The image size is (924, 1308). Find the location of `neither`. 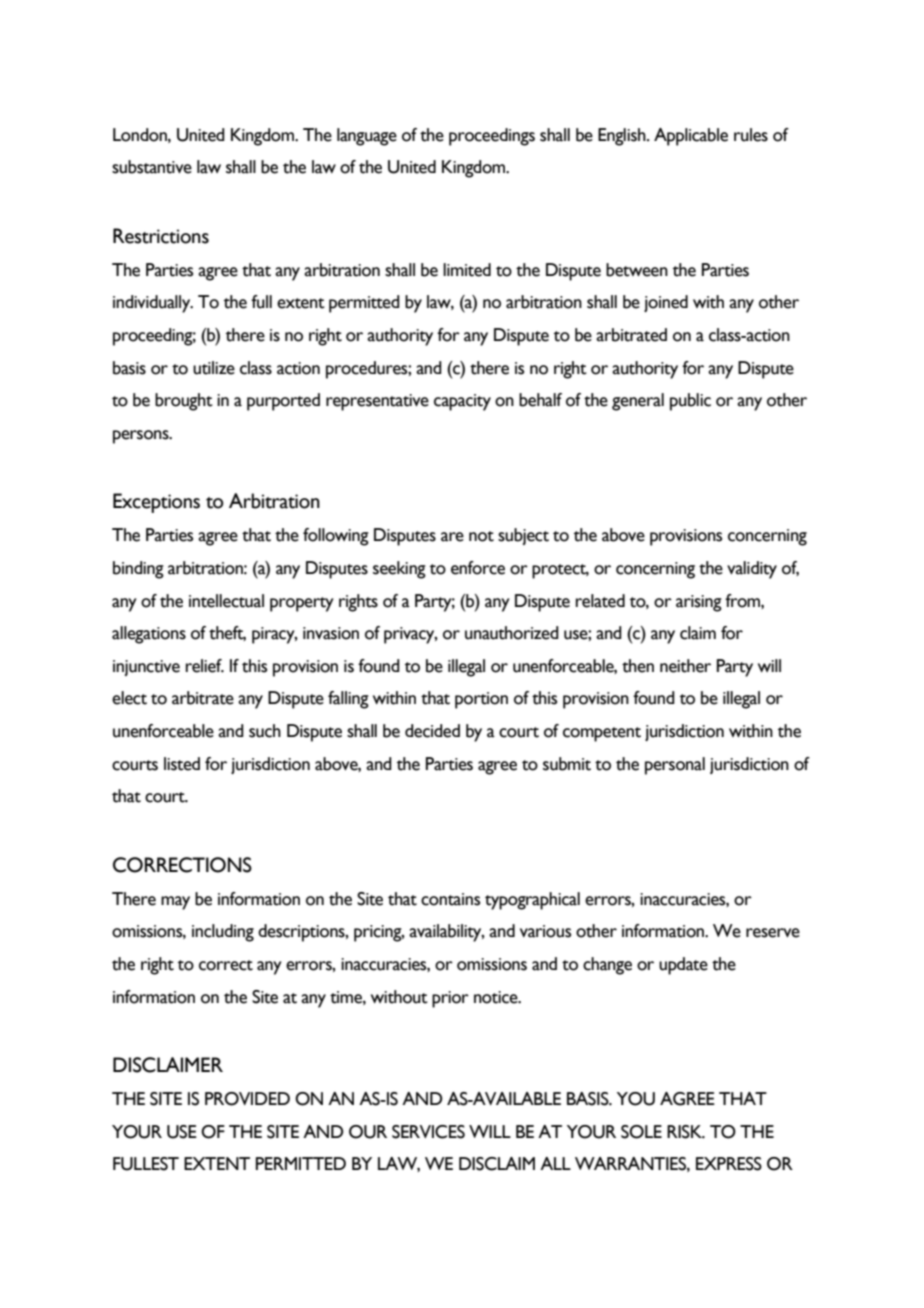

neither is located at coordinates (685, 666).
